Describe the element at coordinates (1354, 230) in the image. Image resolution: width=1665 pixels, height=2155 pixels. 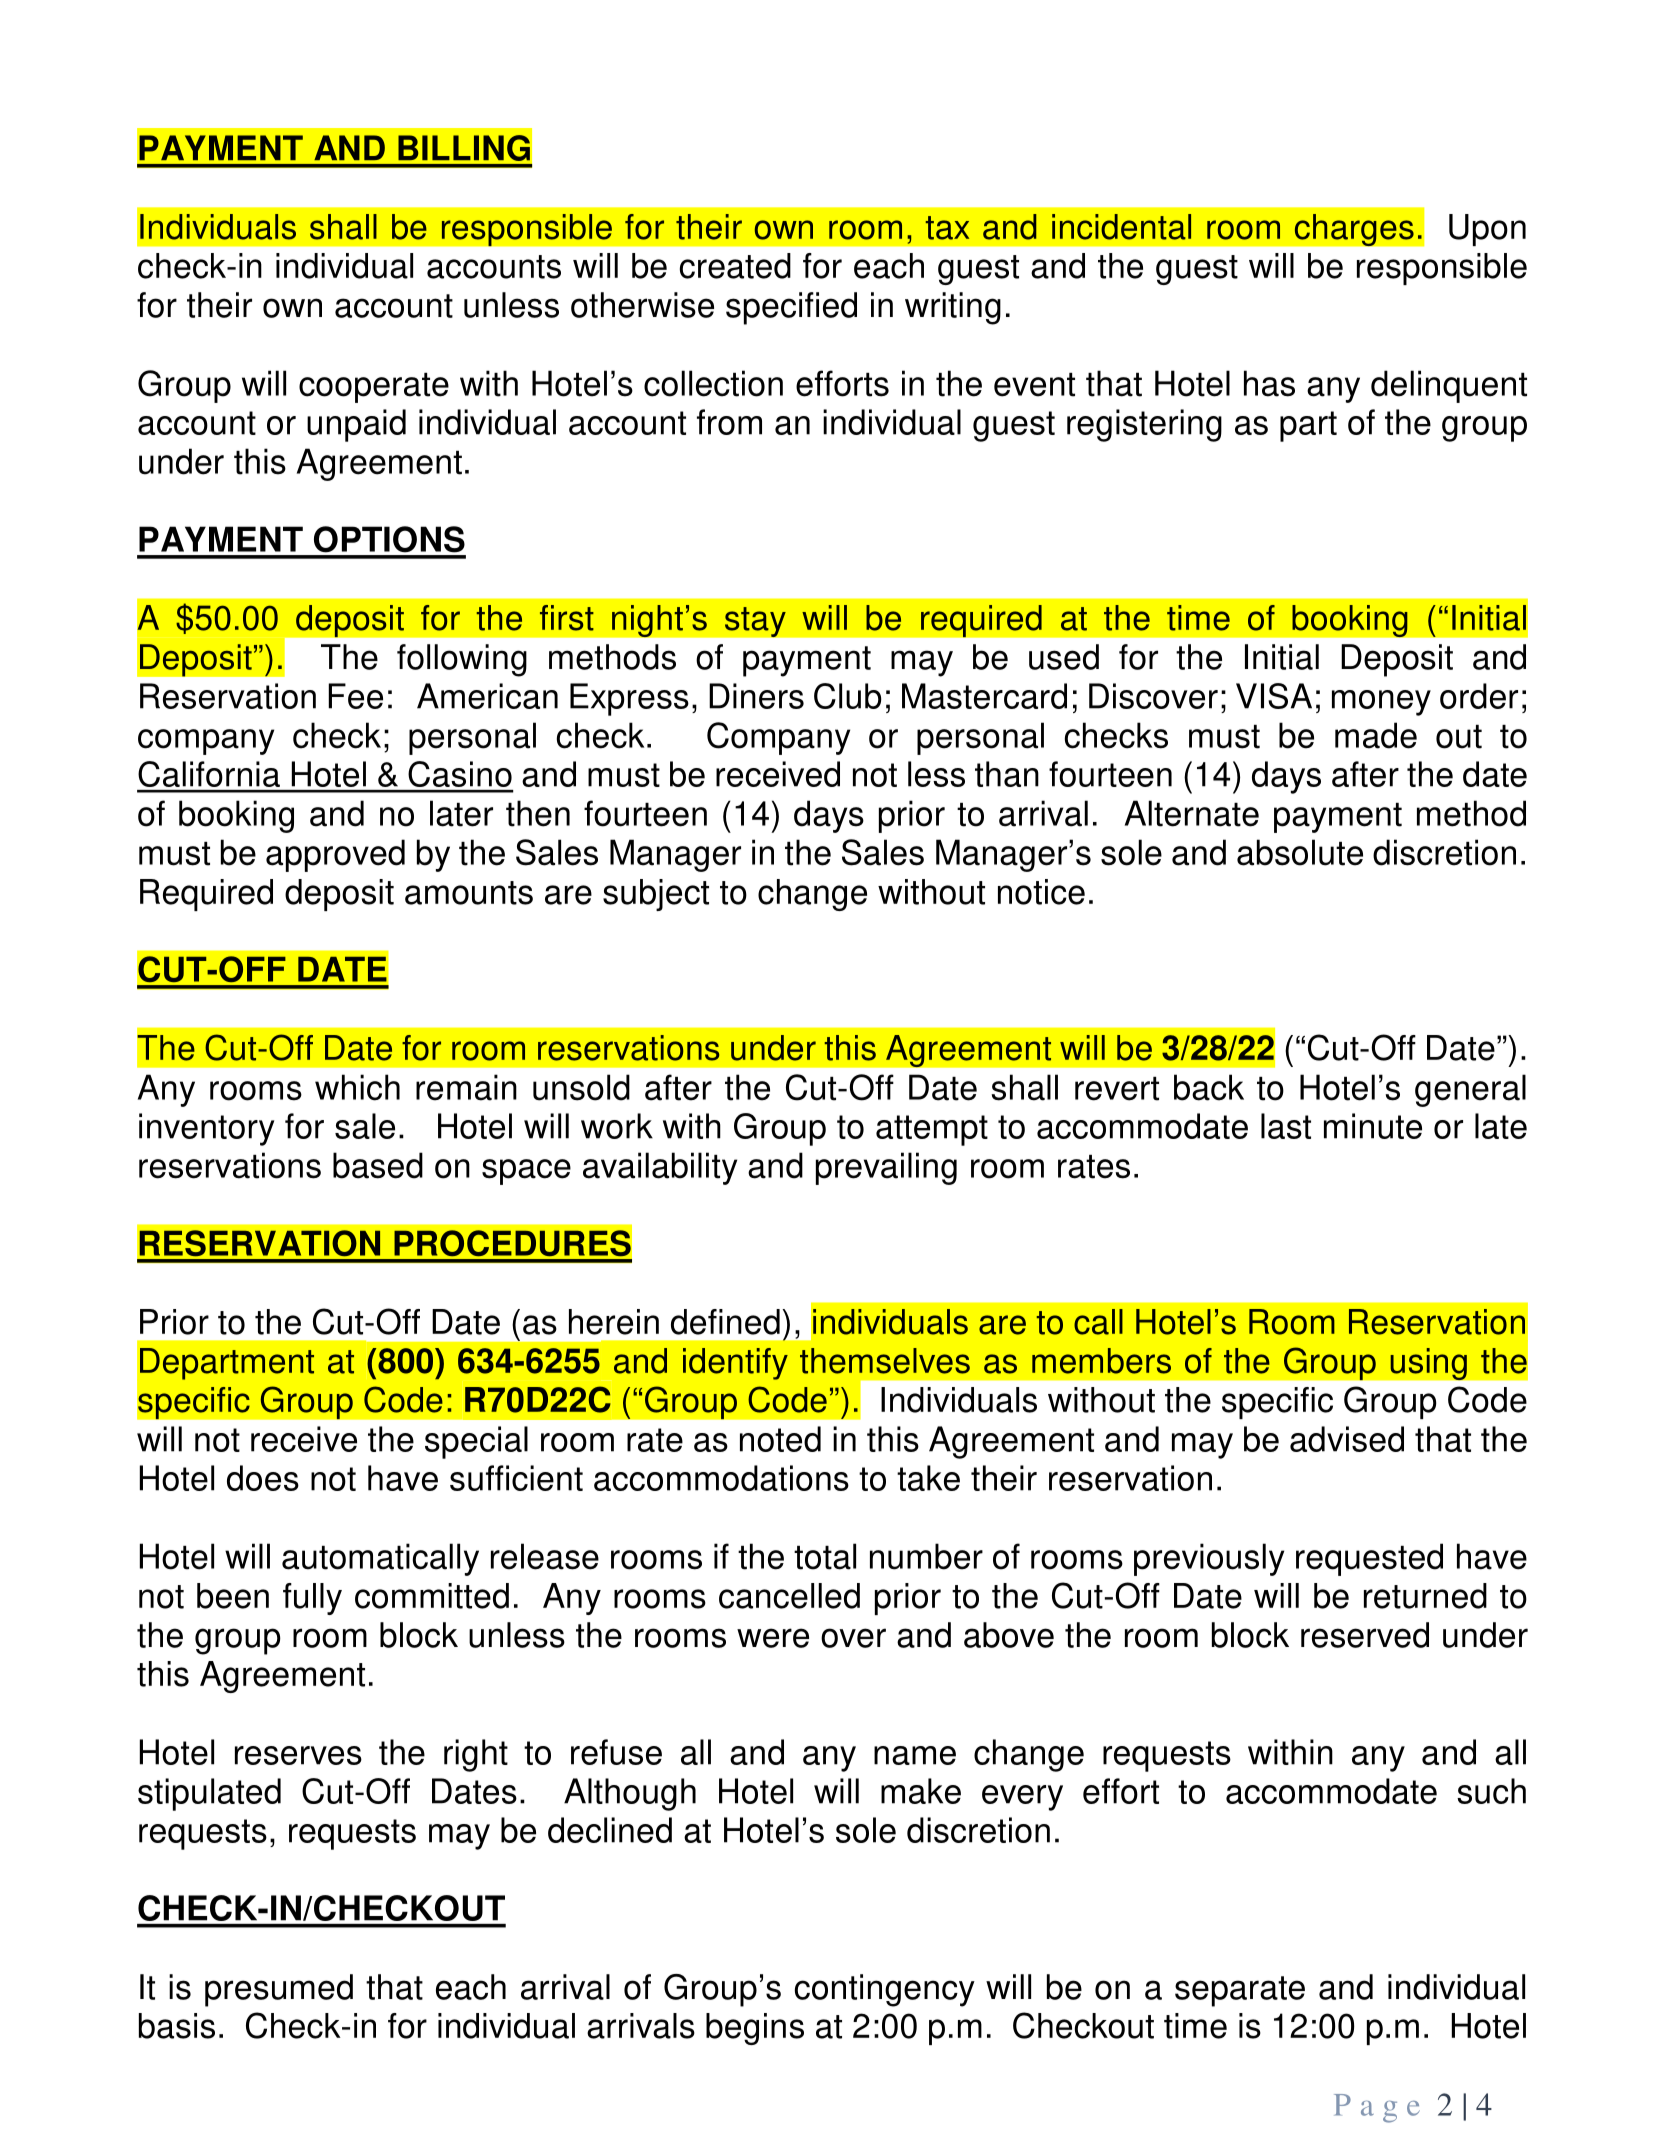
I see `charges` at that location.
